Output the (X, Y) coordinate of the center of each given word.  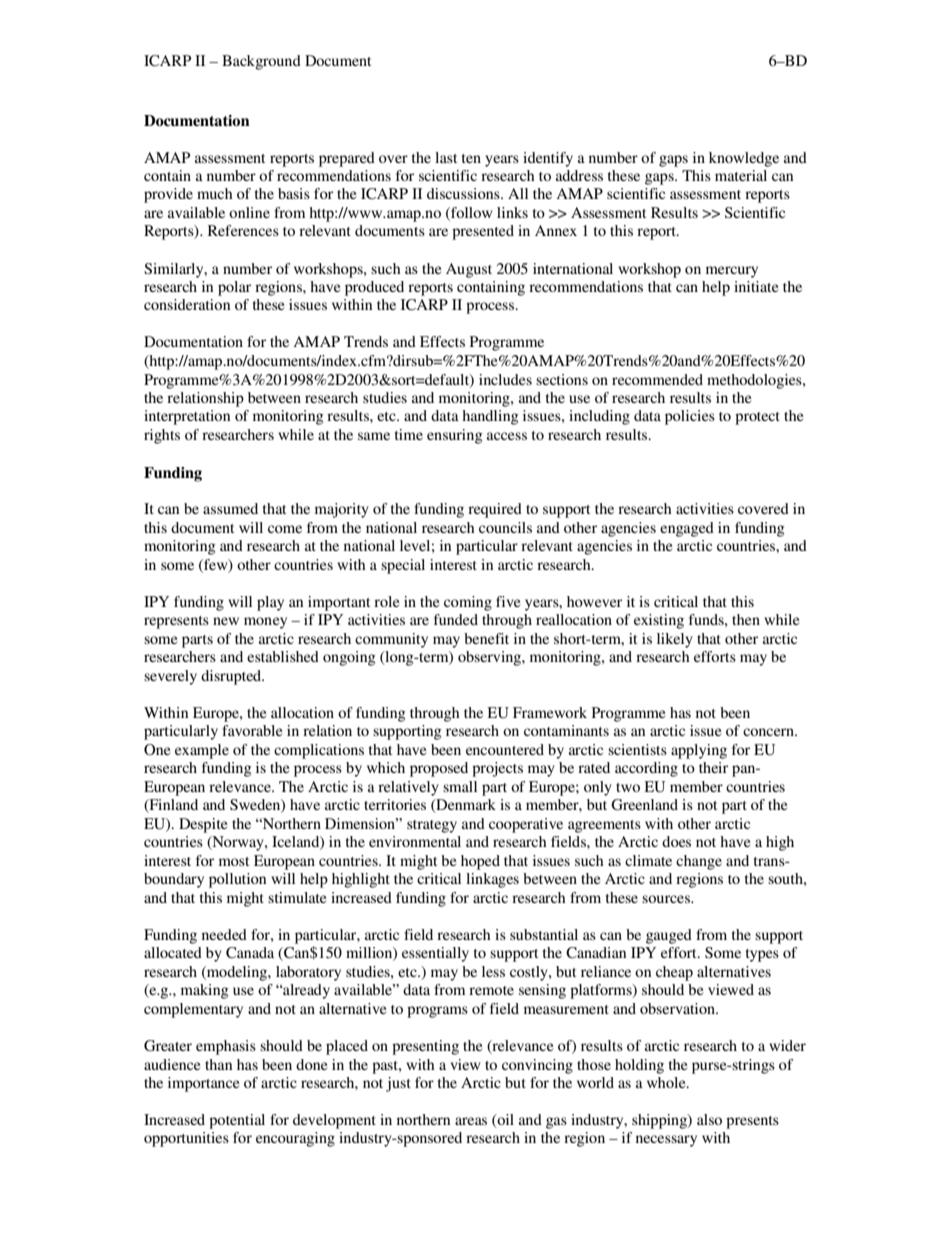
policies (690, 417)
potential (237, 1121)
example (202, 751)
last (446, 157)
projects (497, 769)
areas (471, 1121)
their (713, 767)
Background (261, 62)
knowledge (744, 159)
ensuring (455, 436)
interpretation (187, 417)
